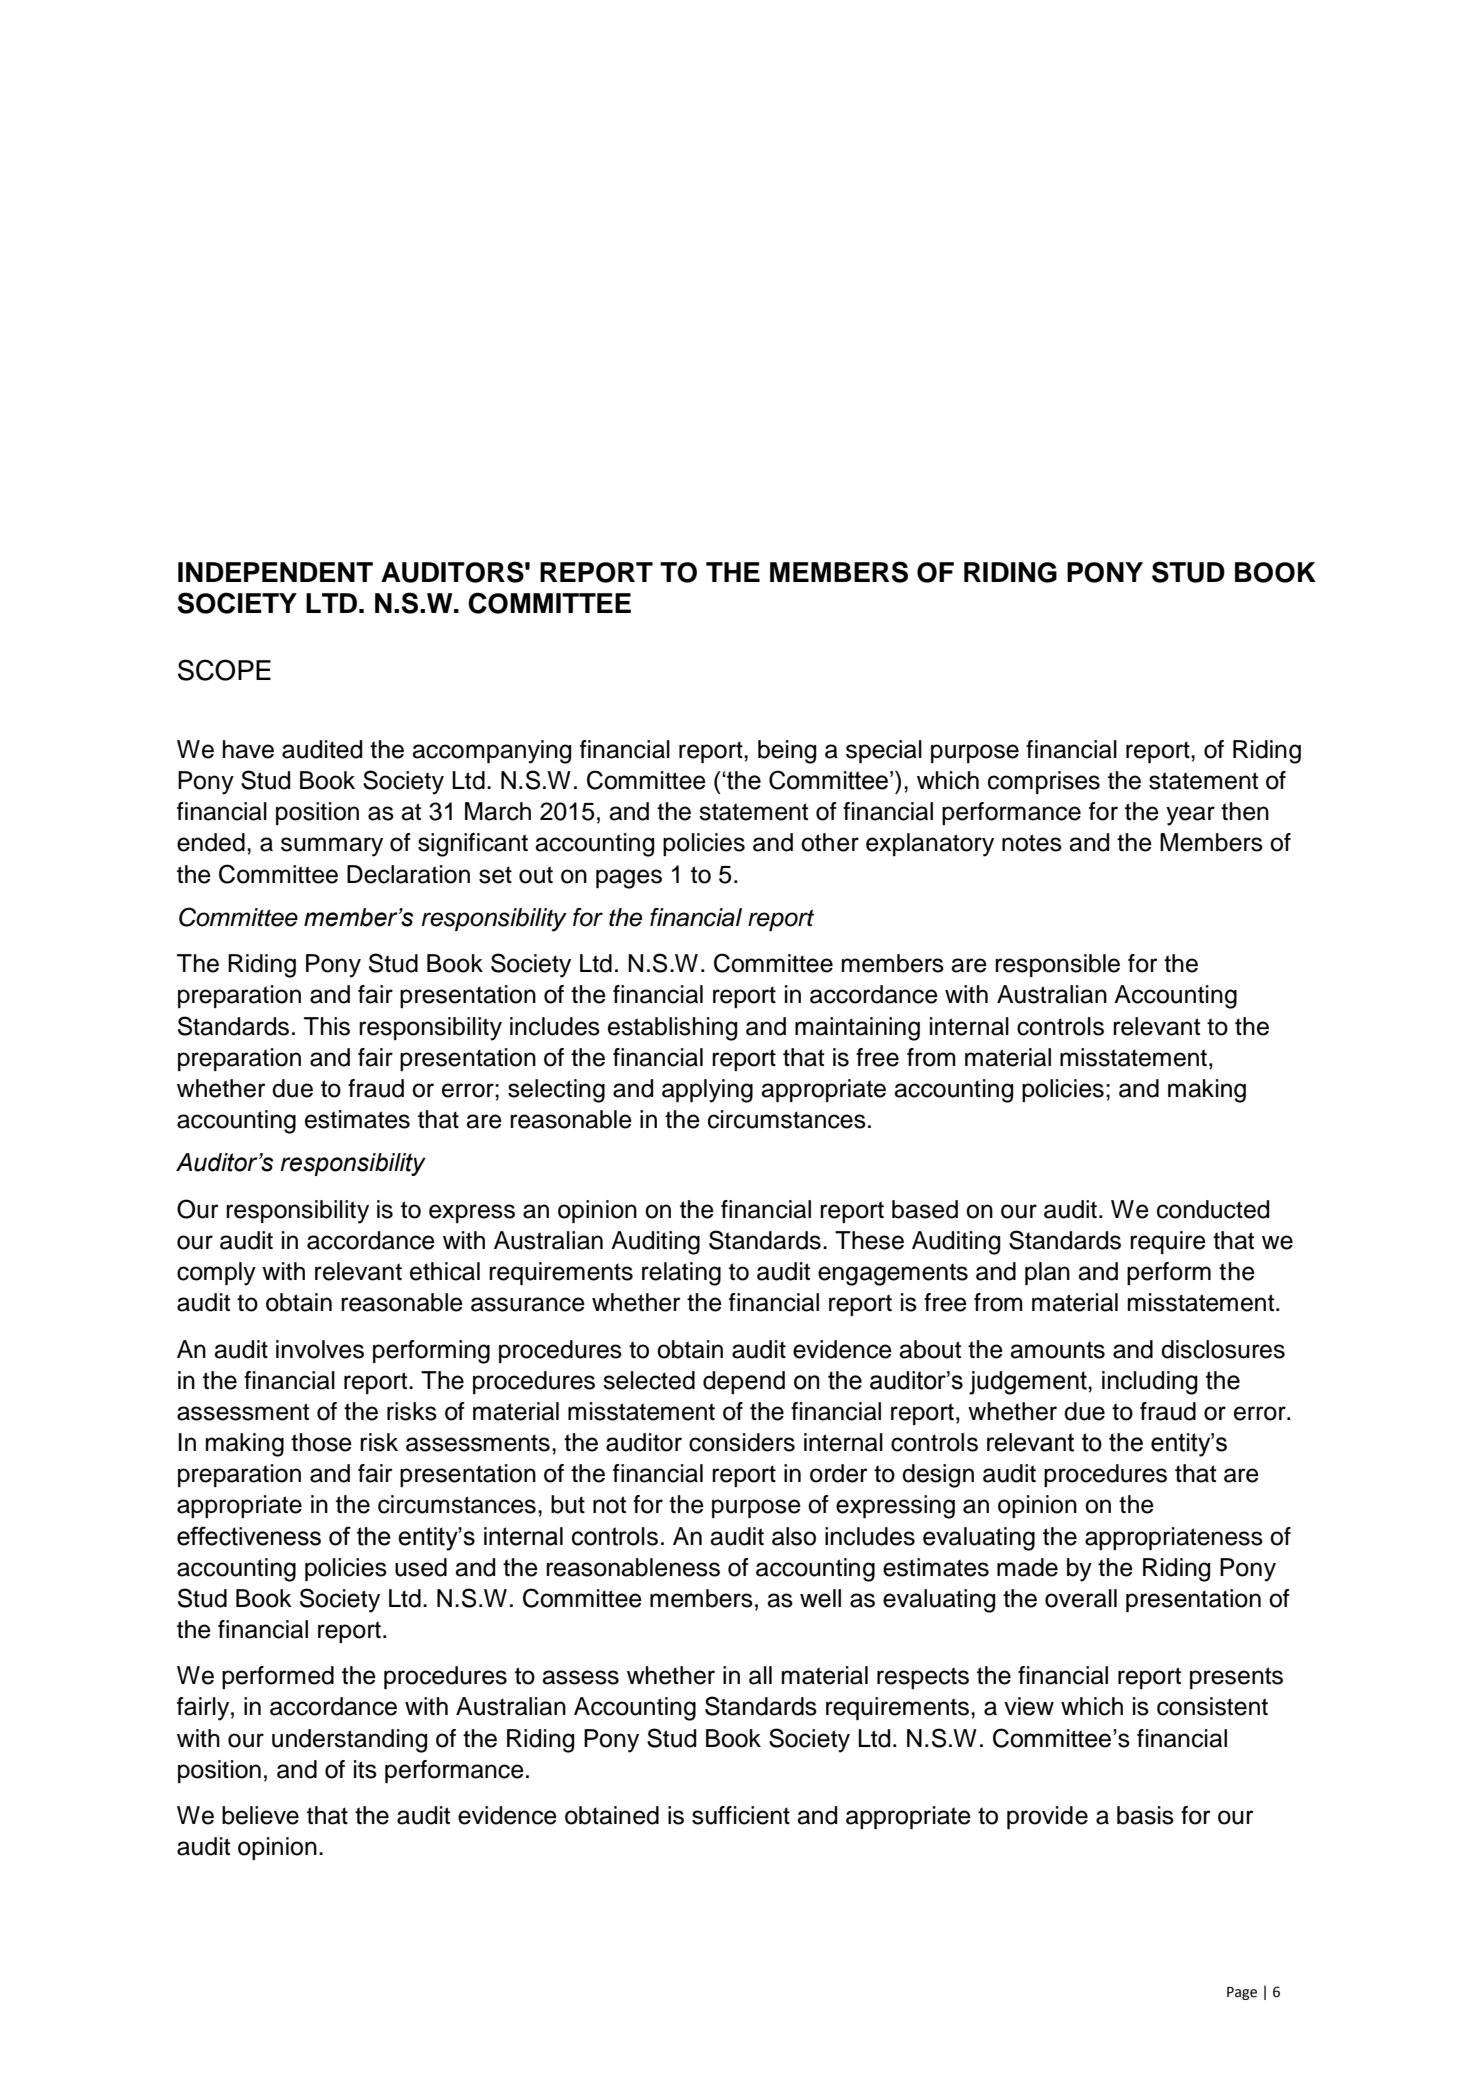  What do you see at coordinates (1057, 965) in the screenshot?
I see `responsible` at bounding box center [1057, 965].
